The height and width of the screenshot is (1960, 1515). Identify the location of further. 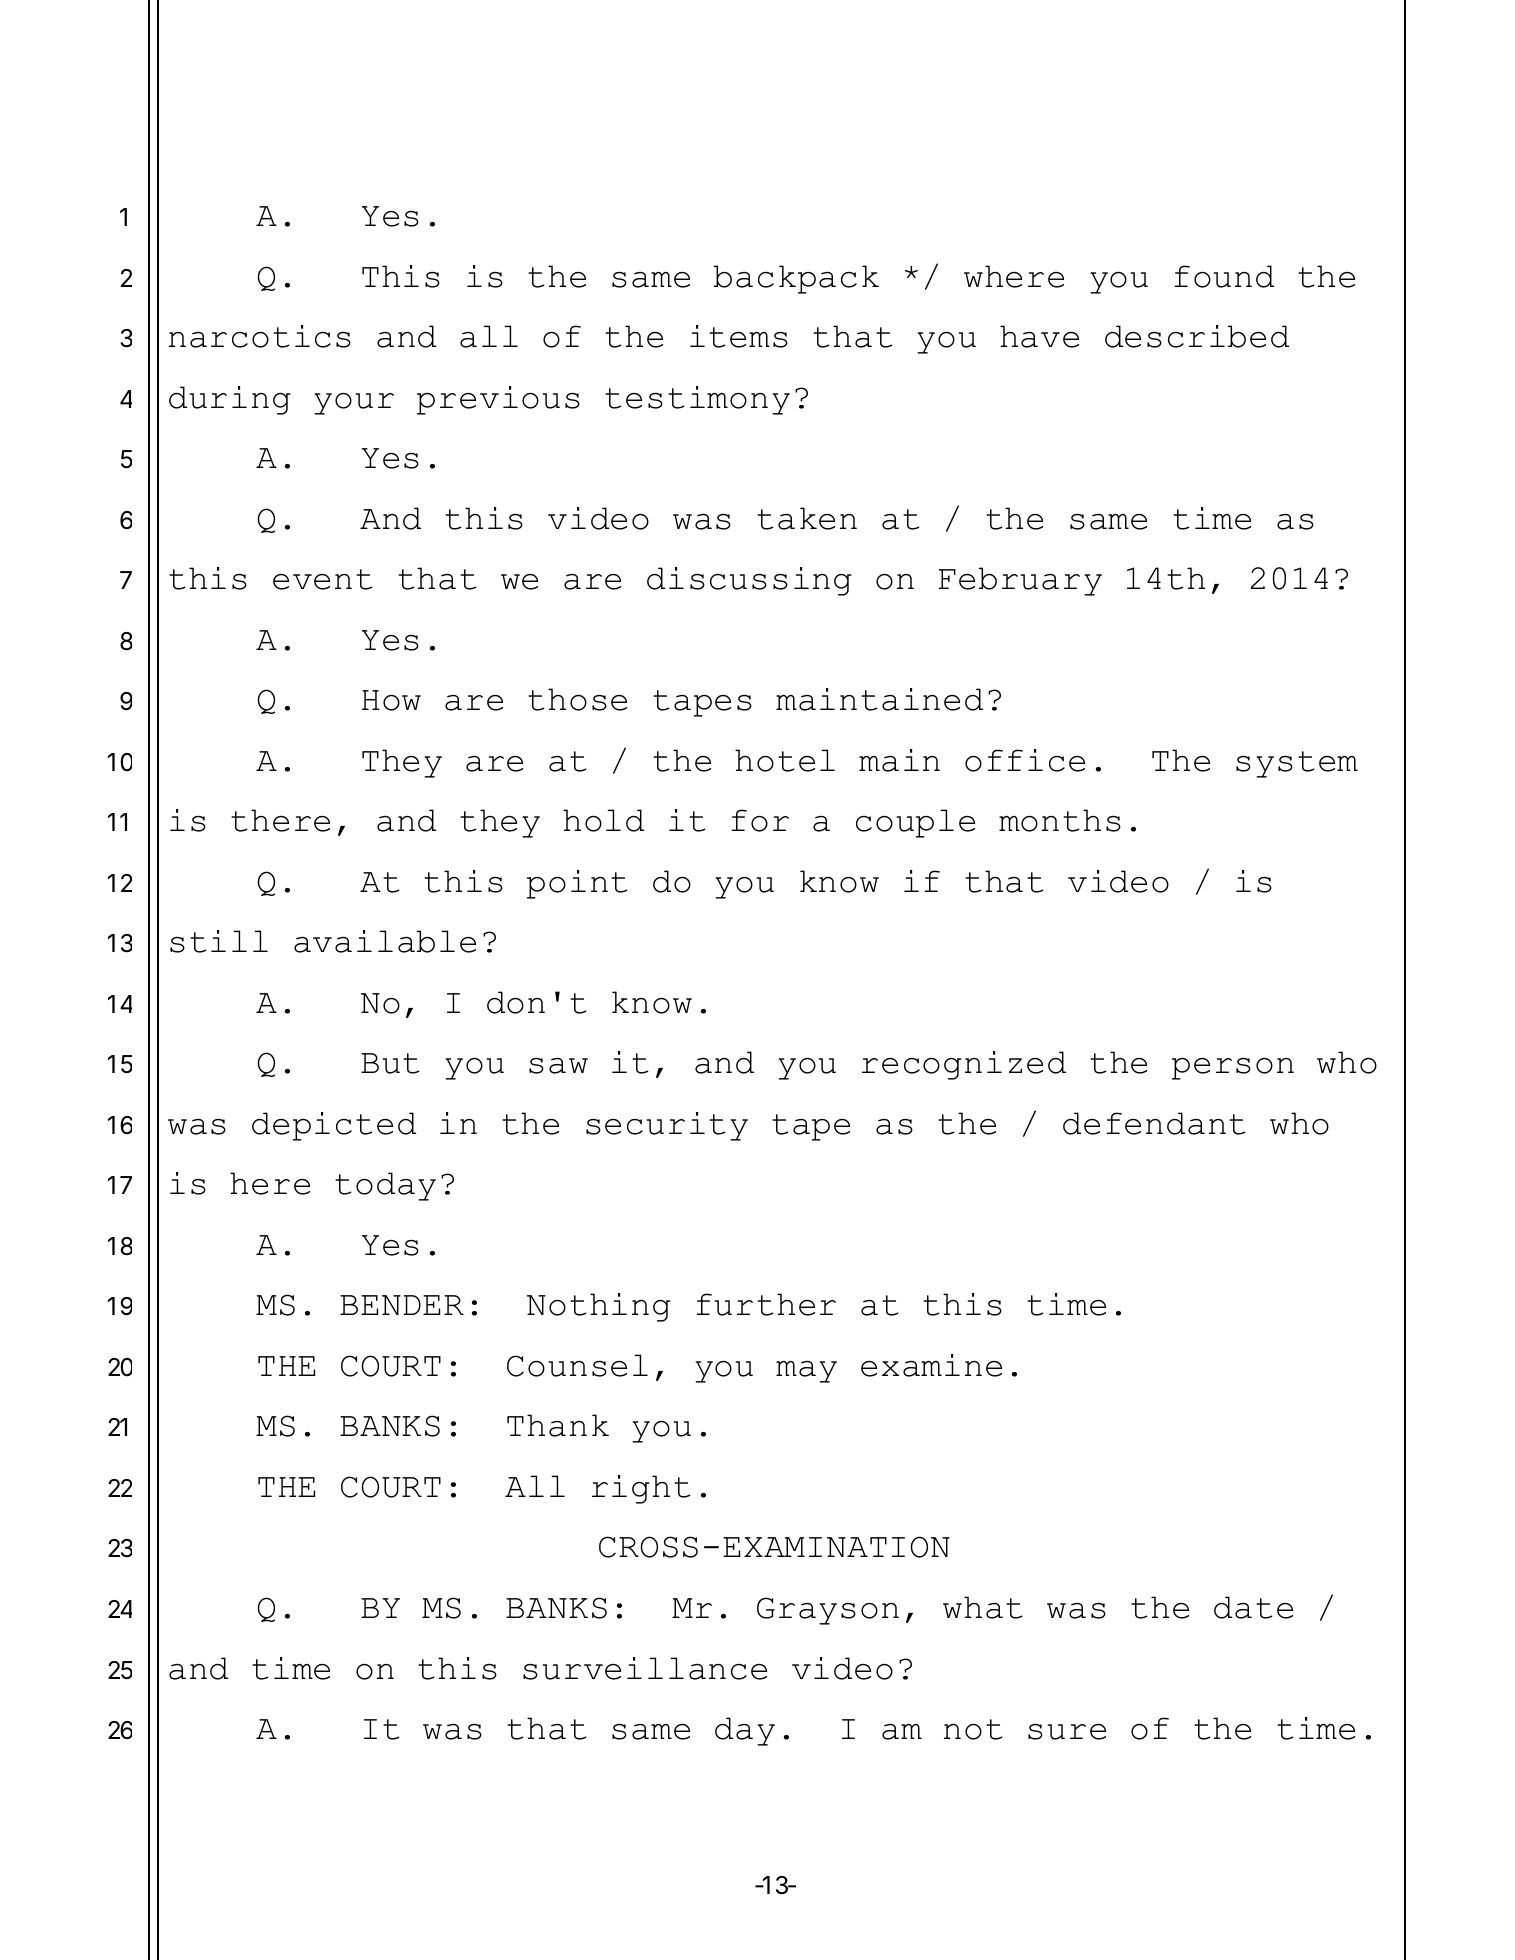
(766, 1304).
